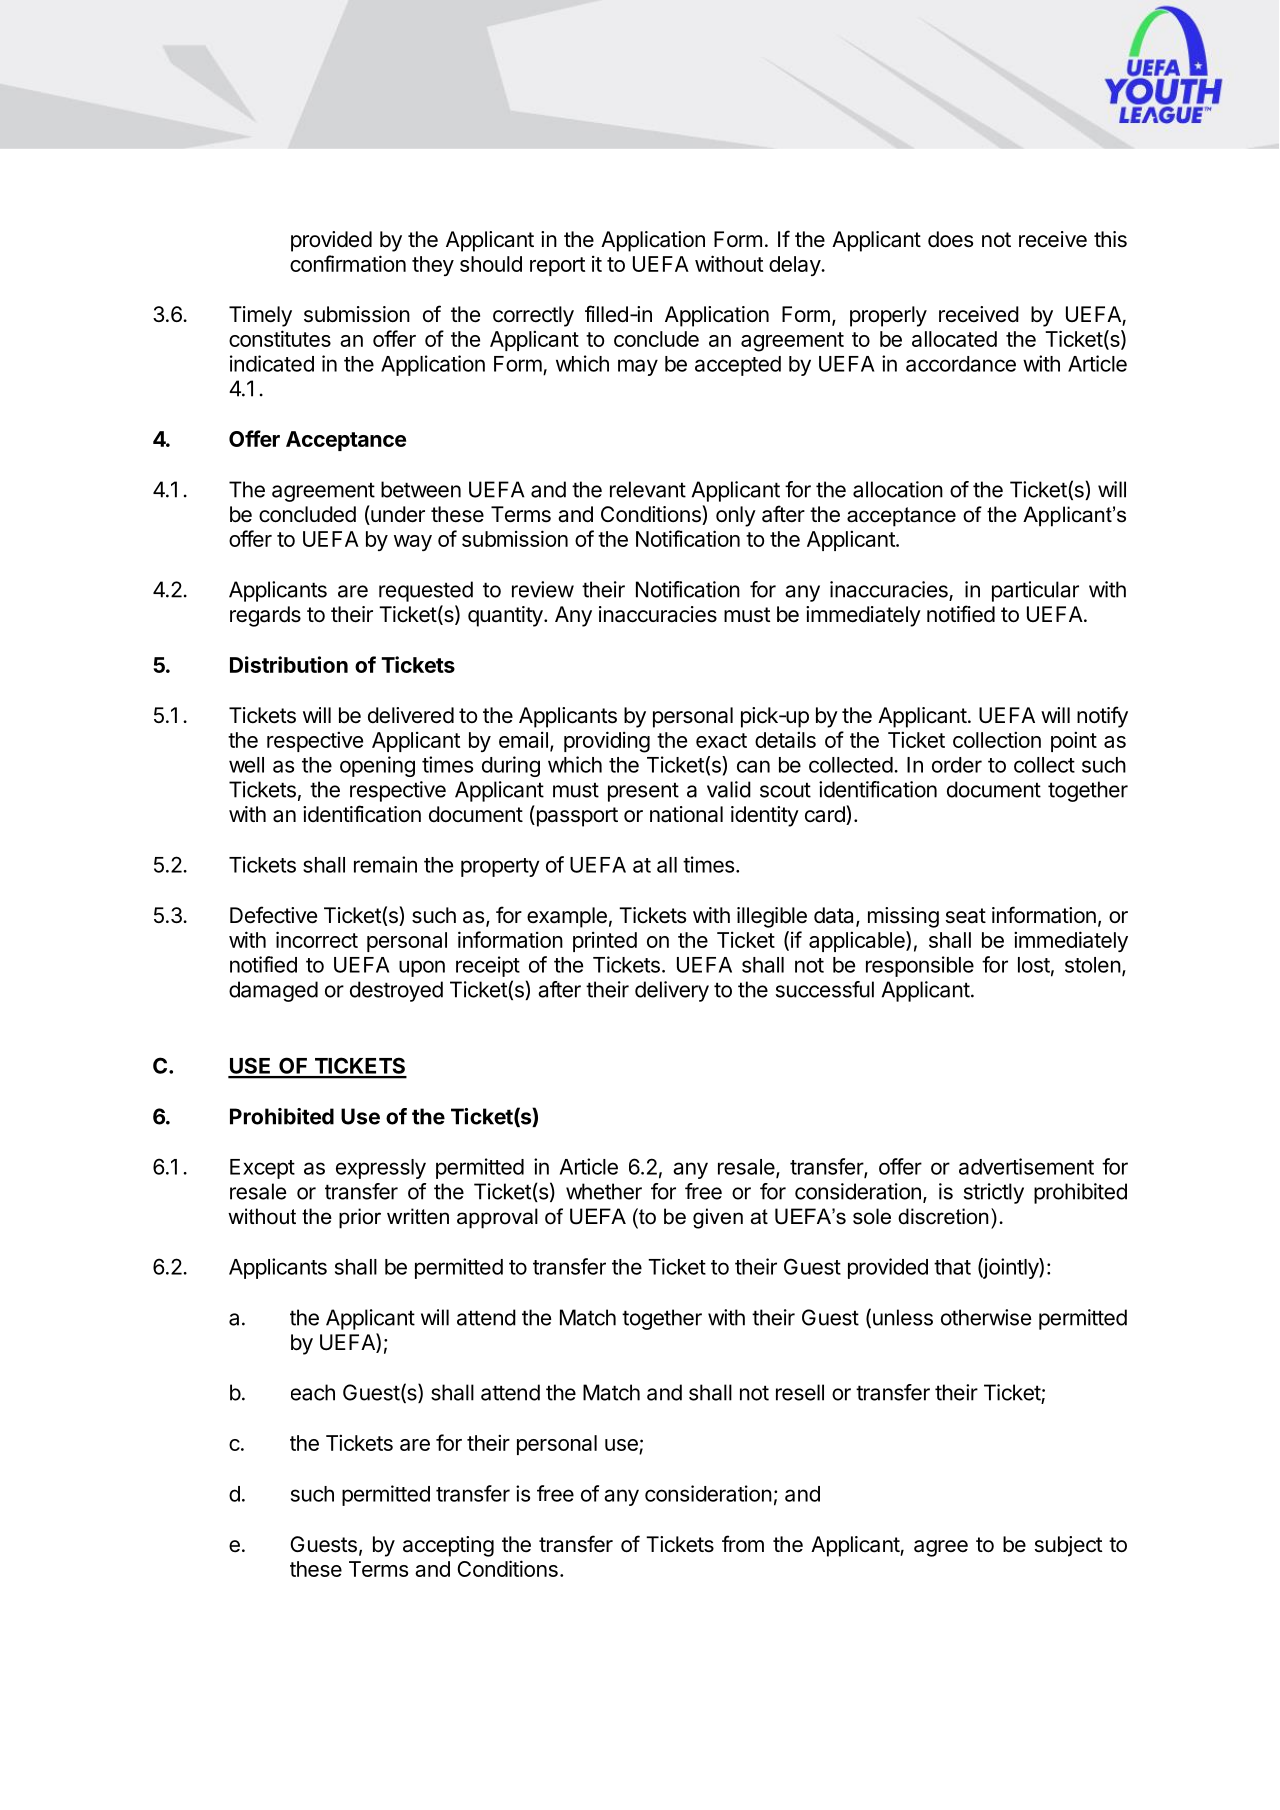  Describe the element at coordinates (743, 1544) in the screenshot. I see `from` at that location.
